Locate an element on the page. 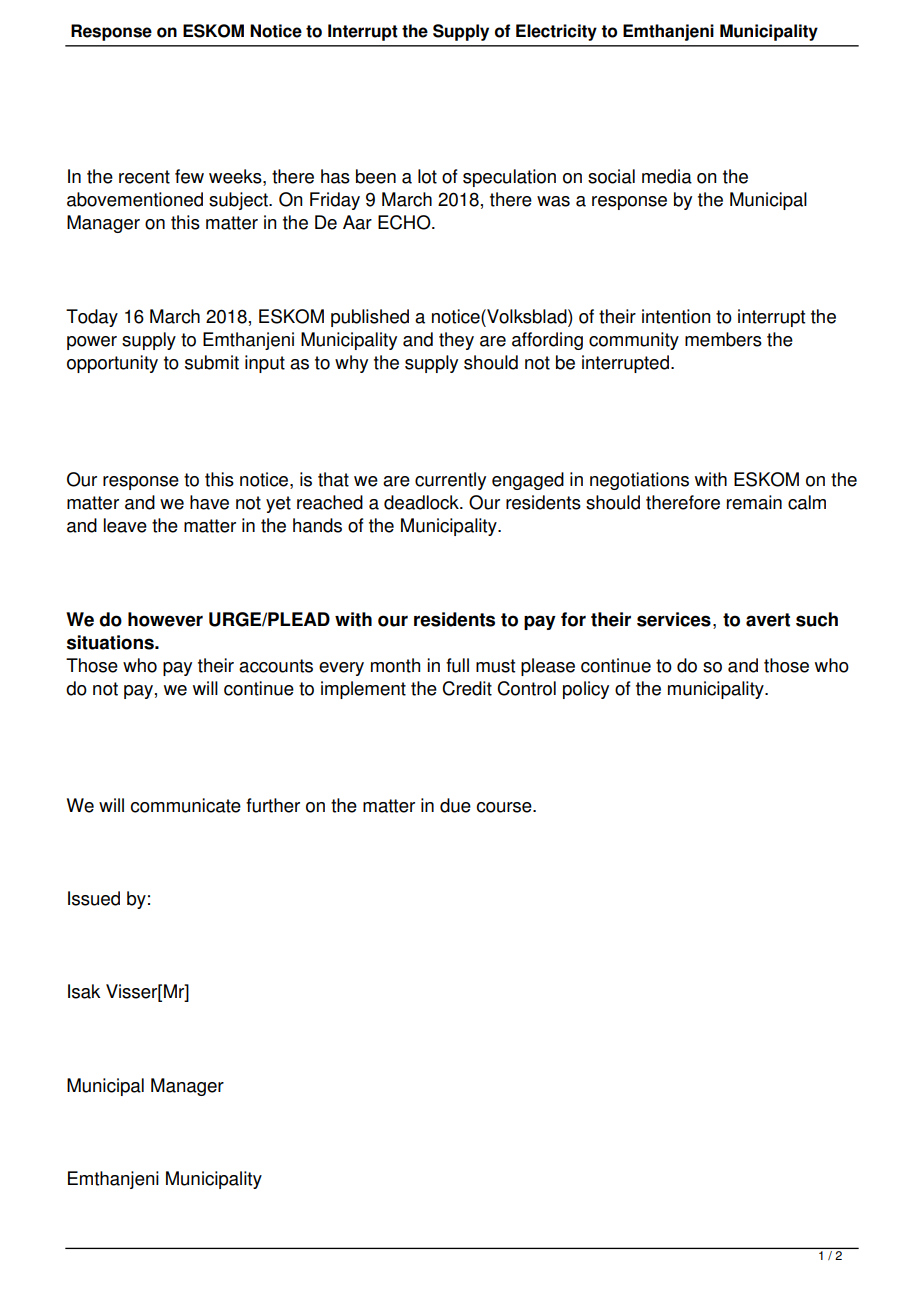 This page has height=1308, width=924. media is located at coordinates (667, 176).
